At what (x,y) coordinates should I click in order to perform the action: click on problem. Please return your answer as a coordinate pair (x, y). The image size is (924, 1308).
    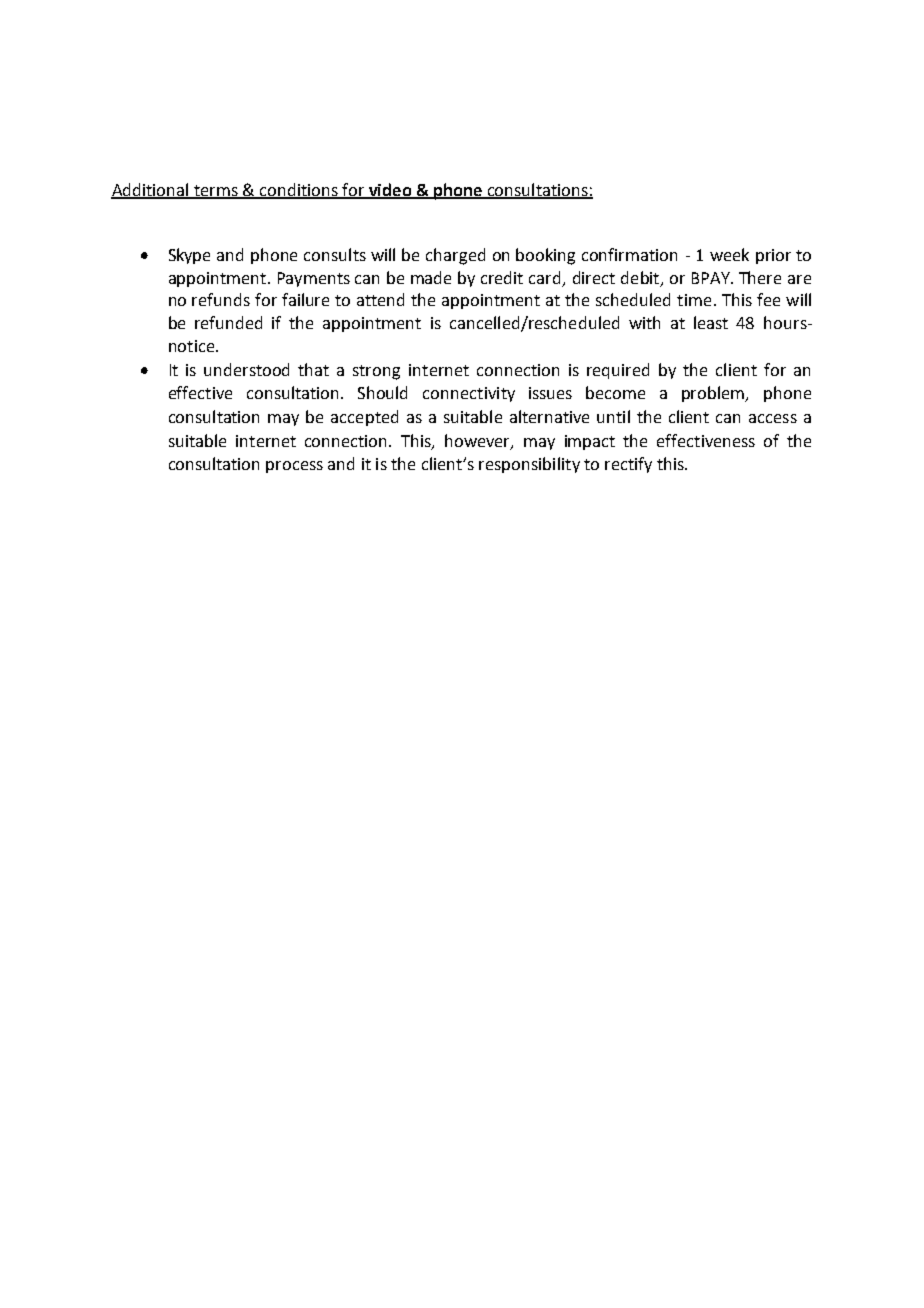
    Looking at the image, I should click on (714, 394).
